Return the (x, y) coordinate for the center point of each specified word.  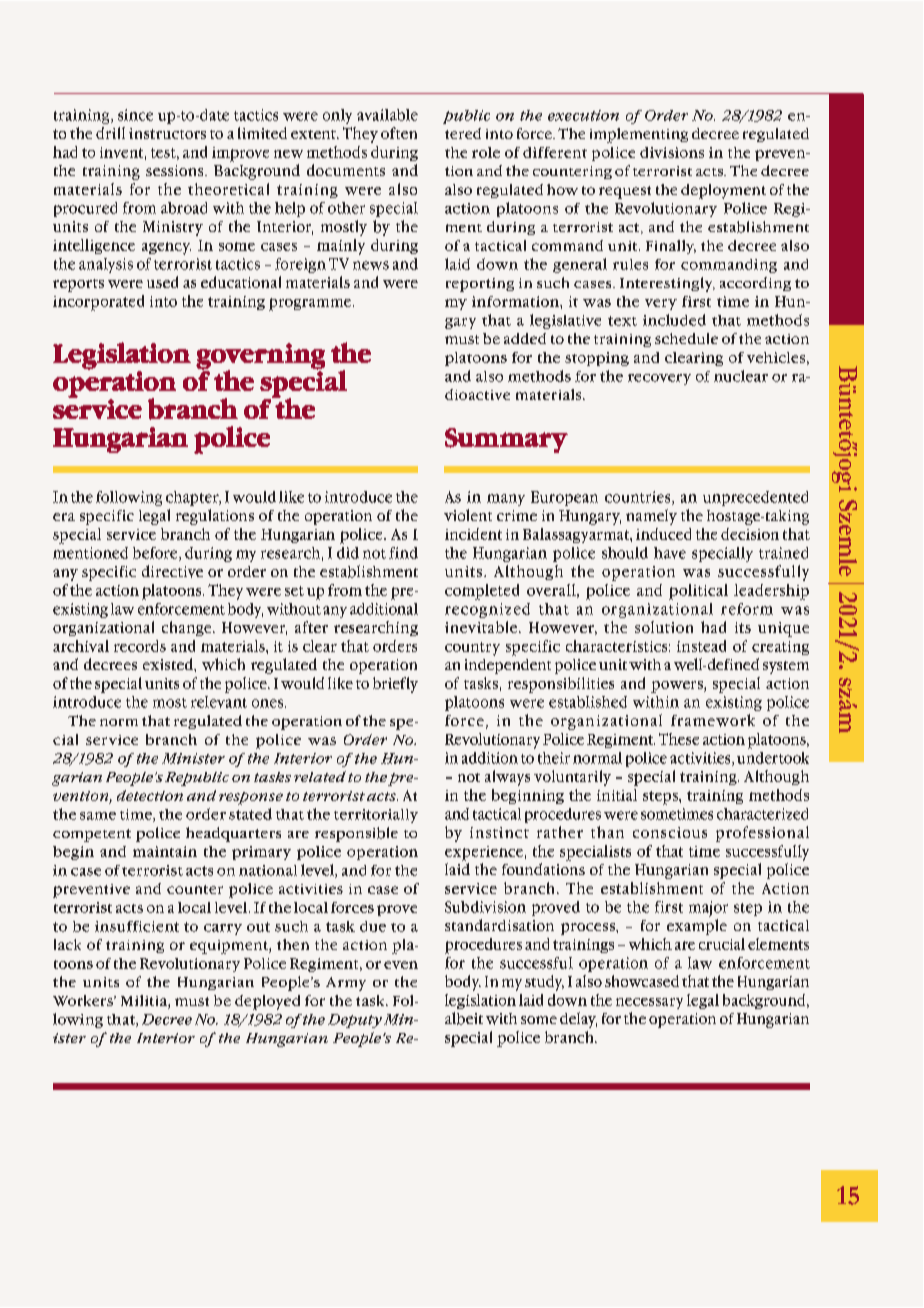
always (507, 778)
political (698, 592)
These (679, 739)
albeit (464, 1018)
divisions (672, 152)
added (525, 338)
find (403, 553)
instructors (167, 133)
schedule (686, 338)
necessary (649, 1003)
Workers (84, 1000)
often (399, 133)
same (98, 816)
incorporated (98, 303)
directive (172, 571)
